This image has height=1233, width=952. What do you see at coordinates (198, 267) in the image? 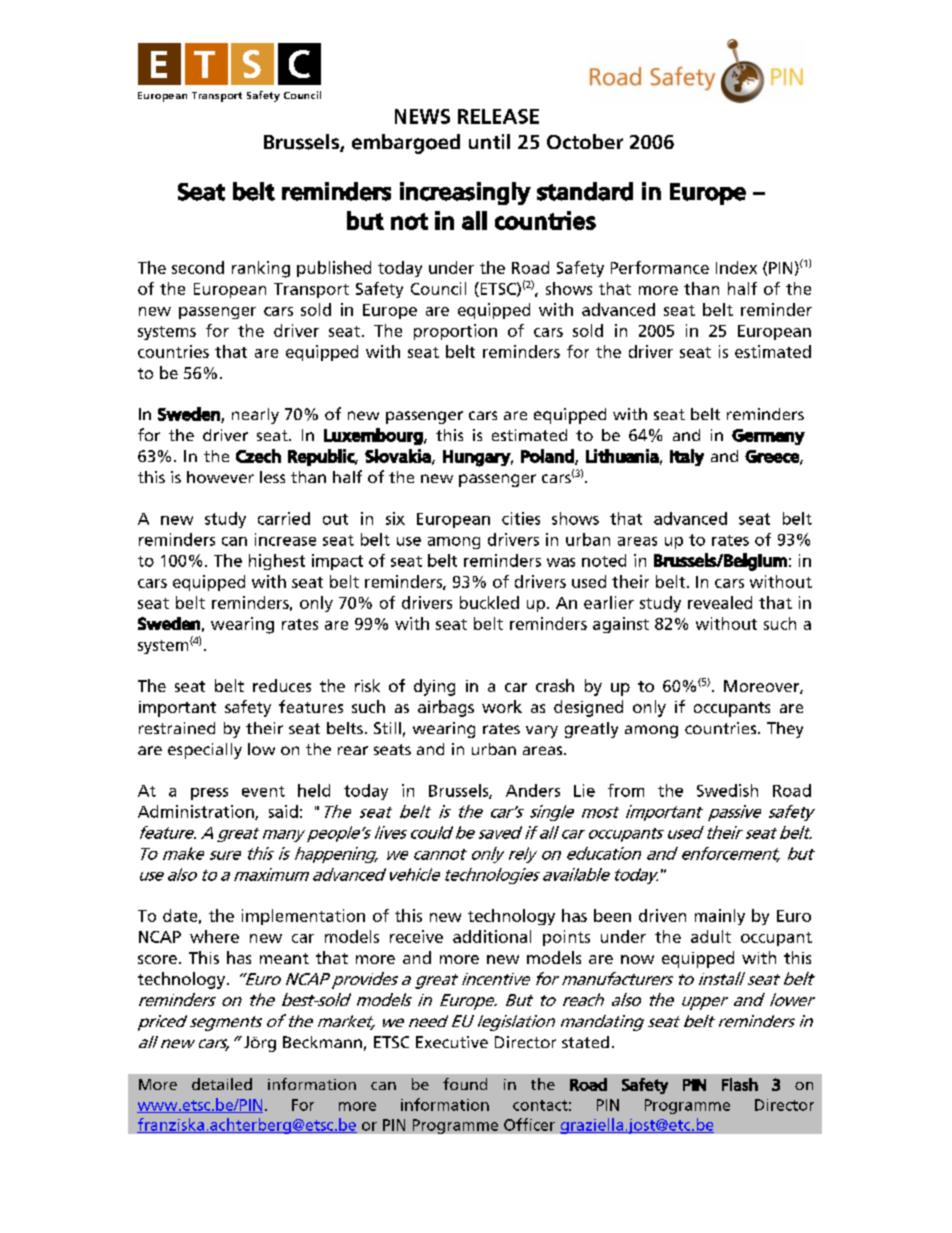
I see `second` at bounding box center [198, 267].
